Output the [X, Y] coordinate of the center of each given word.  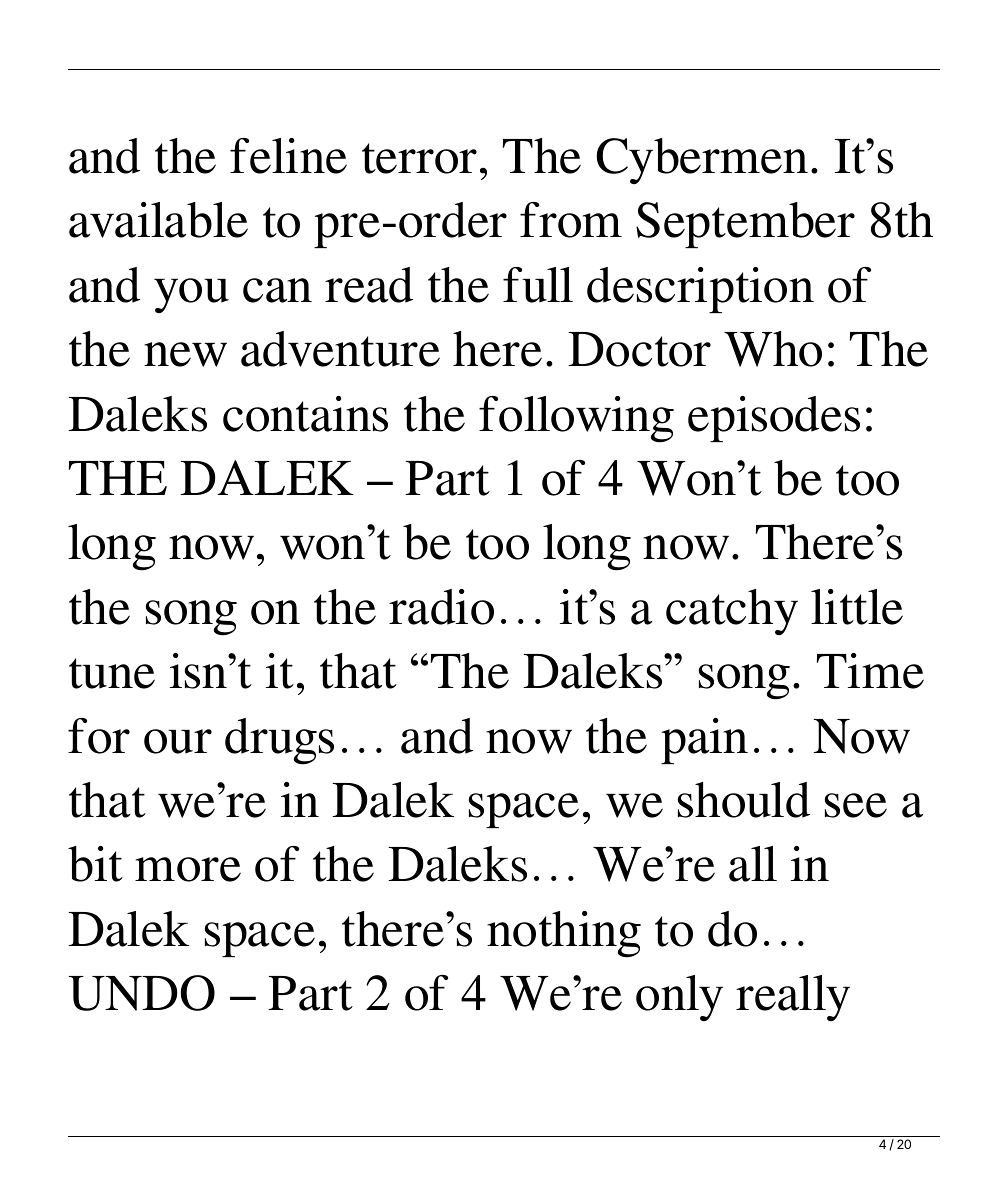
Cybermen [702, 161]
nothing [564, 934]
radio [441, 607]
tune [112, 673]
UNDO [141, 993]
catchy [732, 612]
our [178, 741]
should [744, 800]
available [158, 220]
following [576, 419]
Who [773, 349]
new [185, 354]
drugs [279, 741]
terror [419, 158]
